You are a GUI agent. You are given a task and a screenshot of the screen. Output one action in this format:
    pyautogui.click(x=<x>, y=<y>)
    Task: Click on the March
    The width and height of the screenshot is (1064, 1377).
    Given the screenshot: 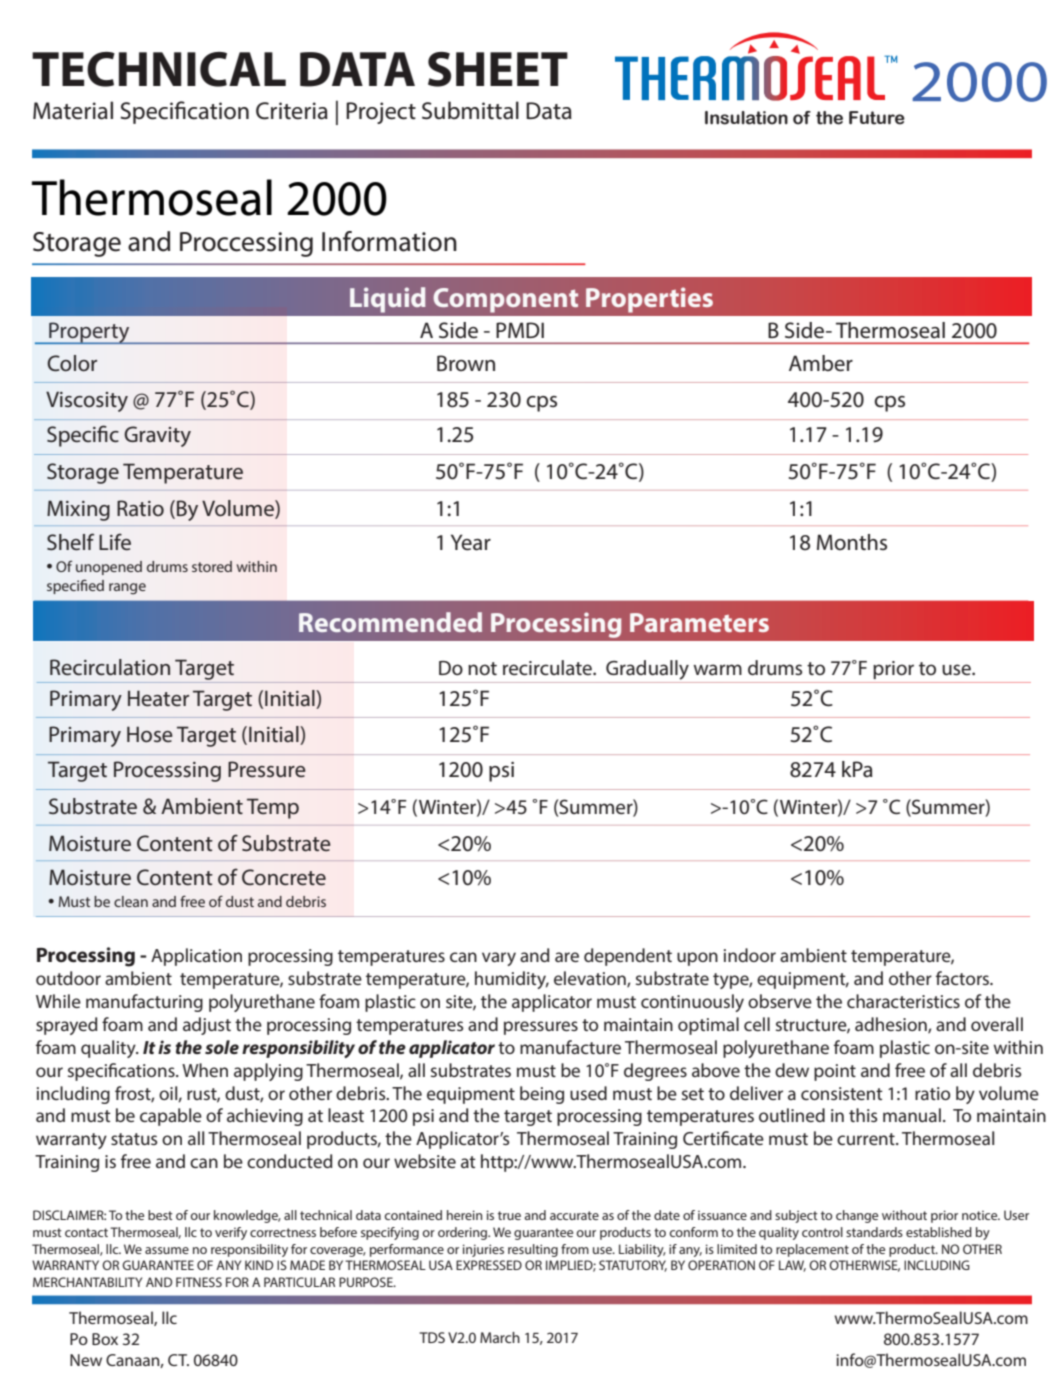 What is the action you would take?
    pyautogui.click(x=500, y=1337)
